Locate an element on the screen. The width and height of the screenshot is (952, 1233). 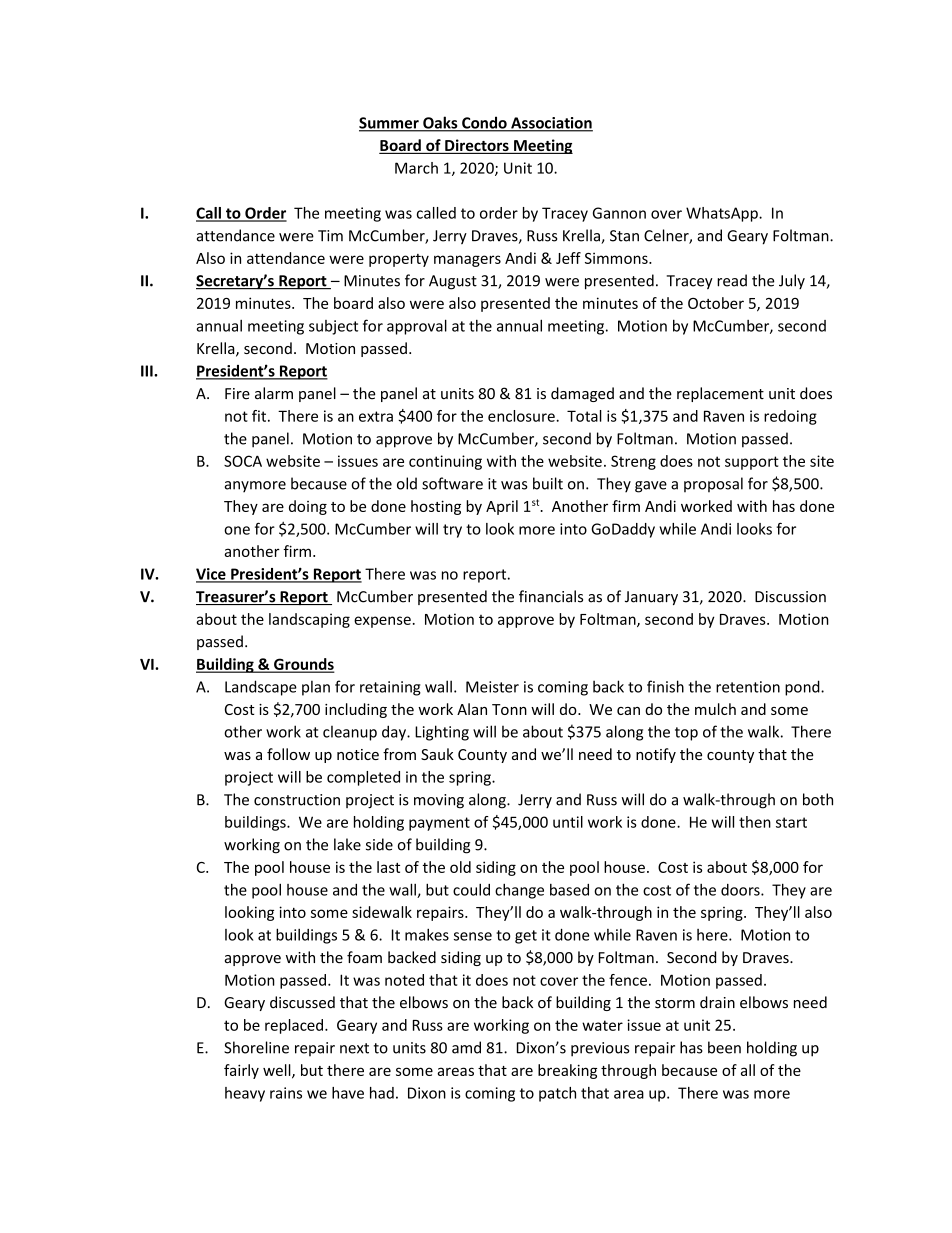
Tim is located at coordinates (330, 236).
